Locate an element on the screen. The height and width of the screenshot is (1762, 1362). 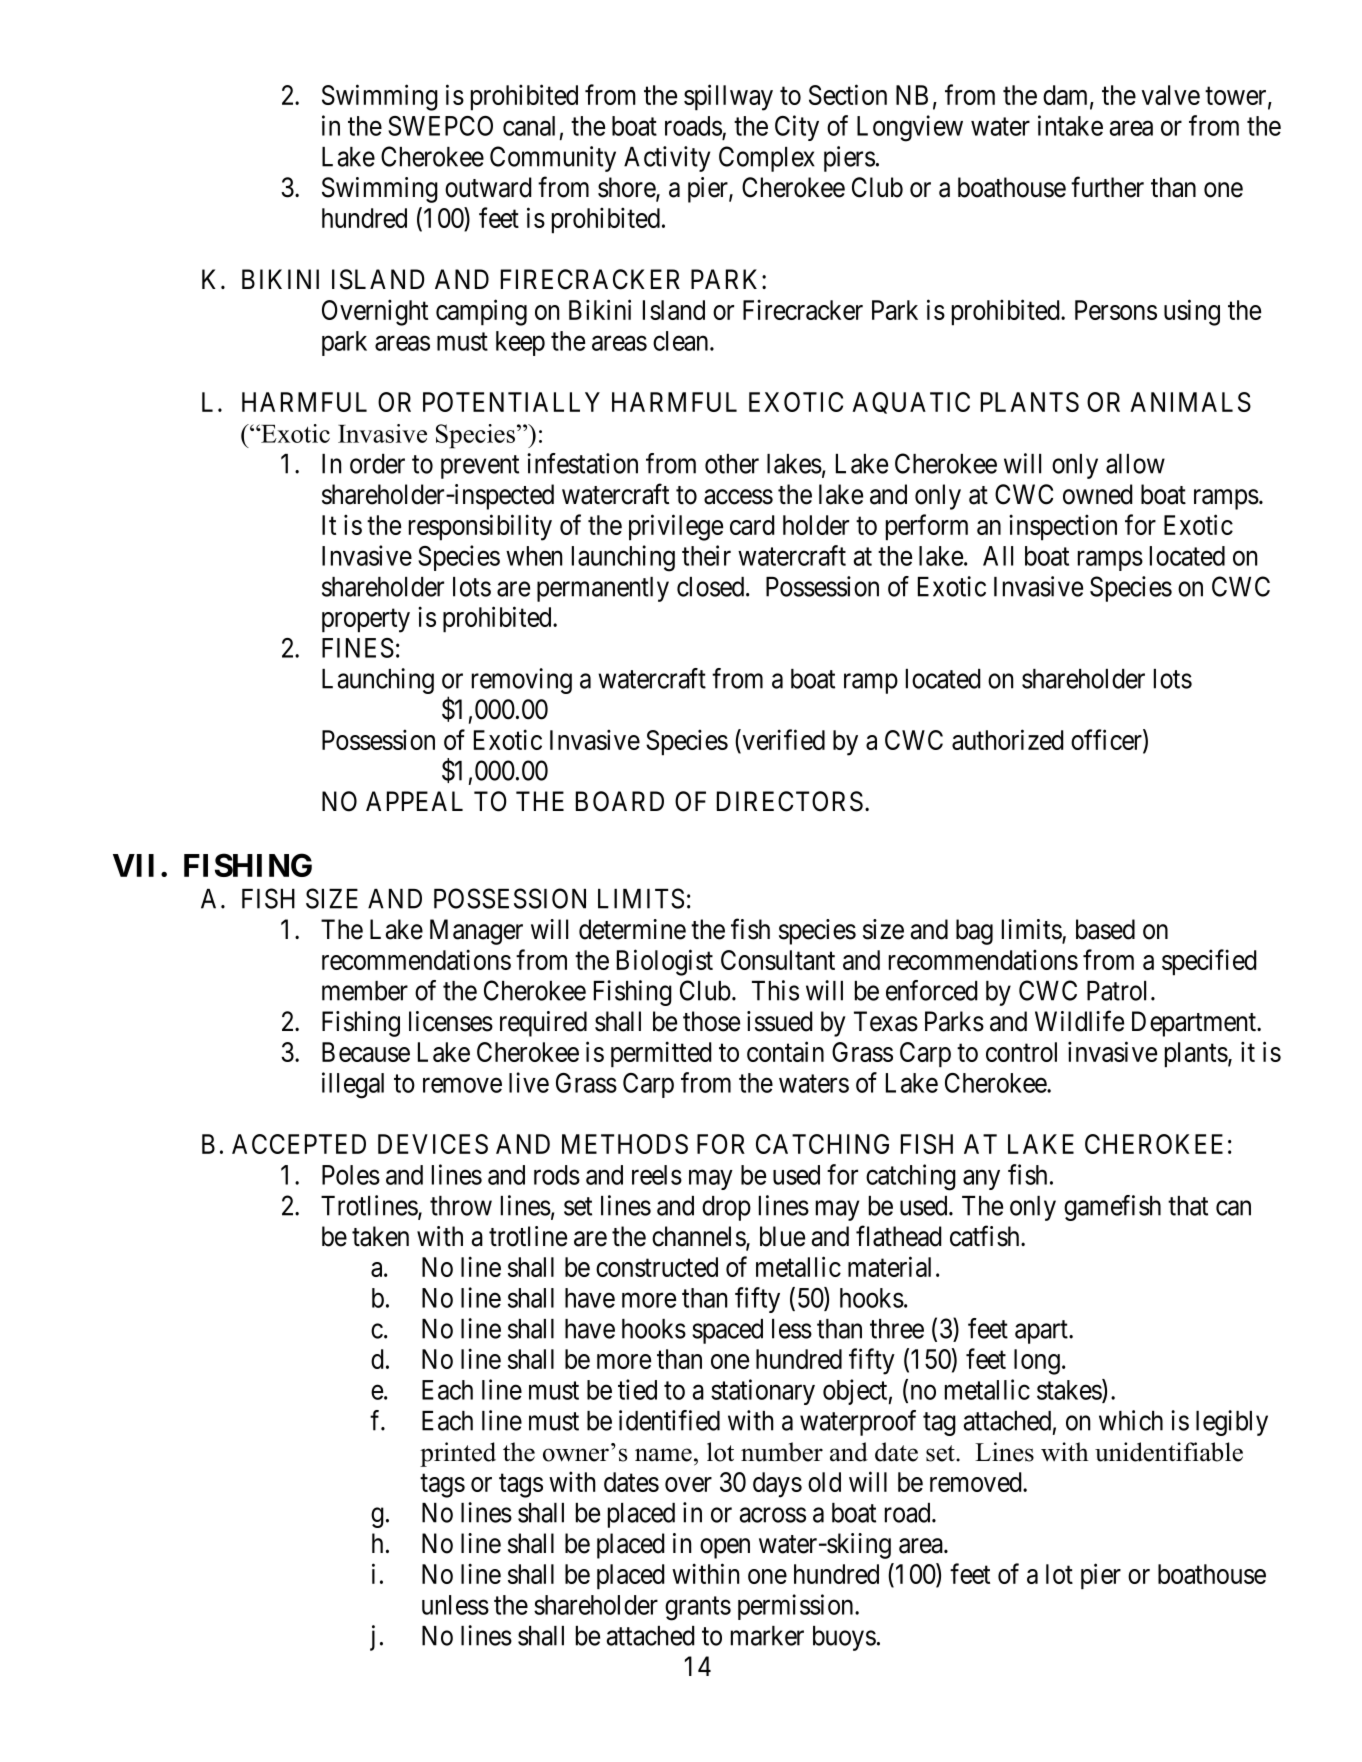
order is located at coordinates (377, 464).
